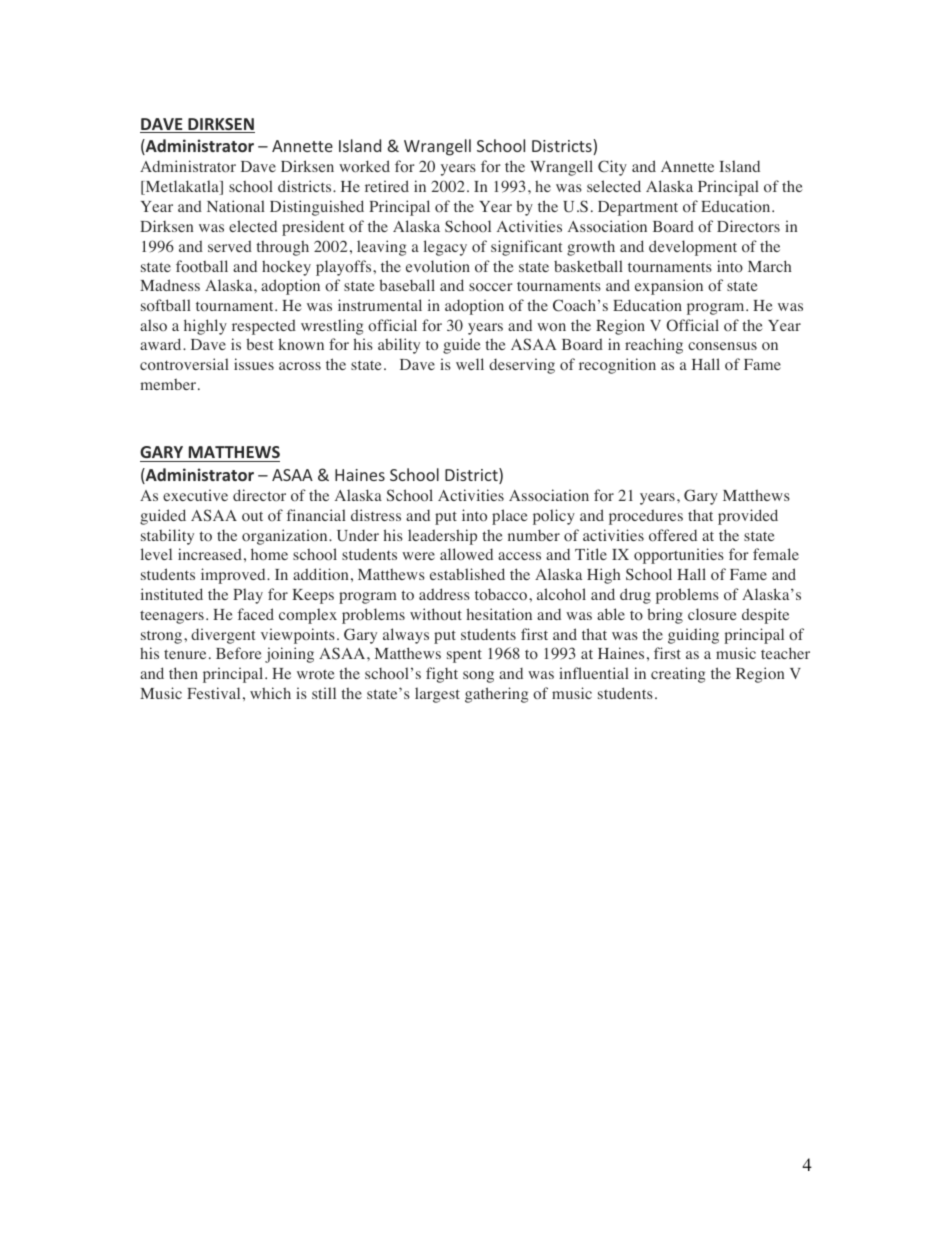 The width and height of the screenshot is (952, 1233). What do you see at coordinates (470, 364) in the screenshot?
I see `well` at bounding box center [470, 364].
